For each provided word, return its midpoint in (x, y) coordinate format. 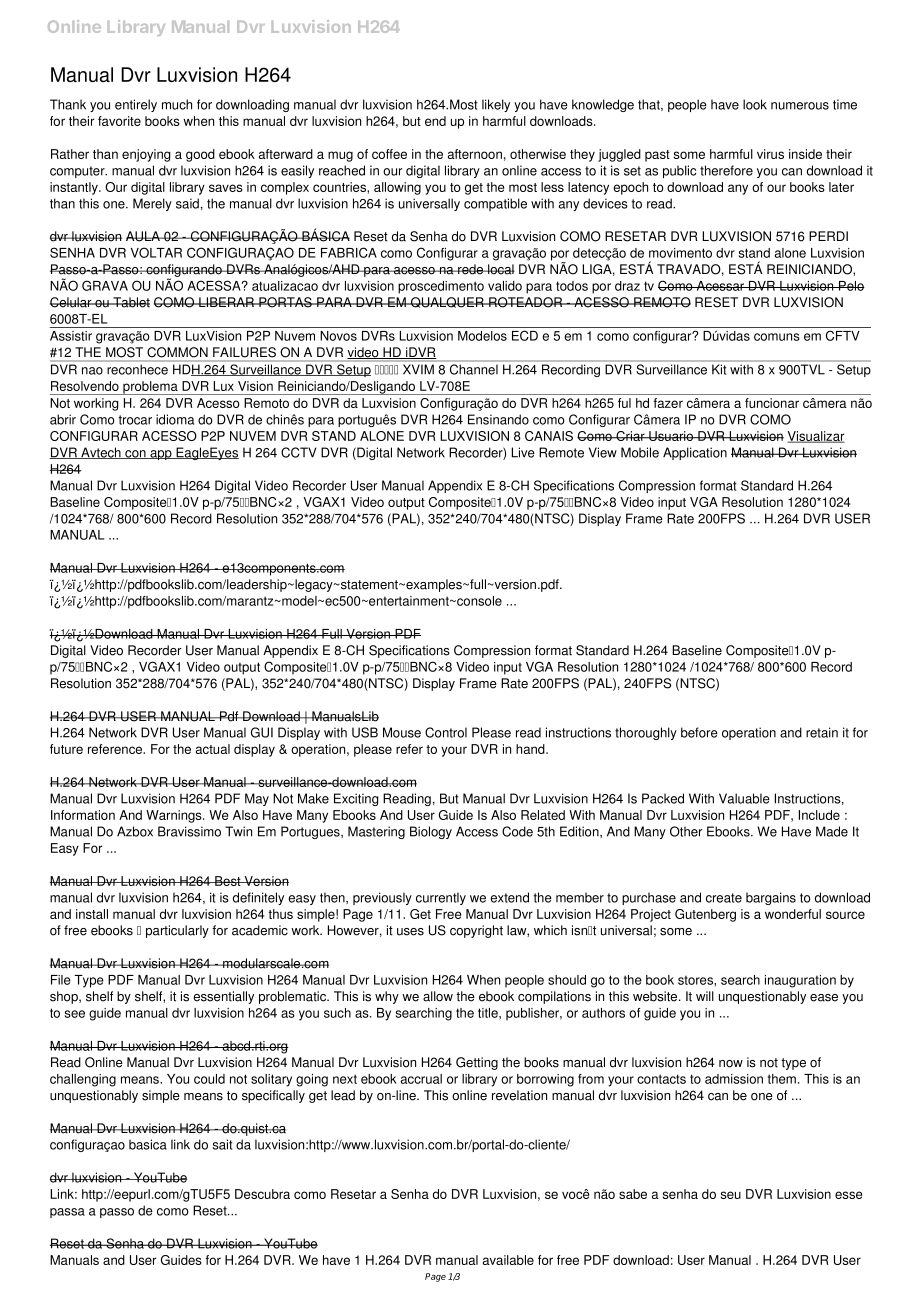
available (508, 1260)
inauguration (800, 981)
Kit (719, 369)
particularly (177, 931)
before (699, 732)
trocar (135, 420)
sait (222, 1144)
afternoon (475, 154)
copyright (476, 931)
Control (446, 732)
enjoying (146, 155)
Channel (474, 369)
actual (213, 749)
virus (770, 154)
